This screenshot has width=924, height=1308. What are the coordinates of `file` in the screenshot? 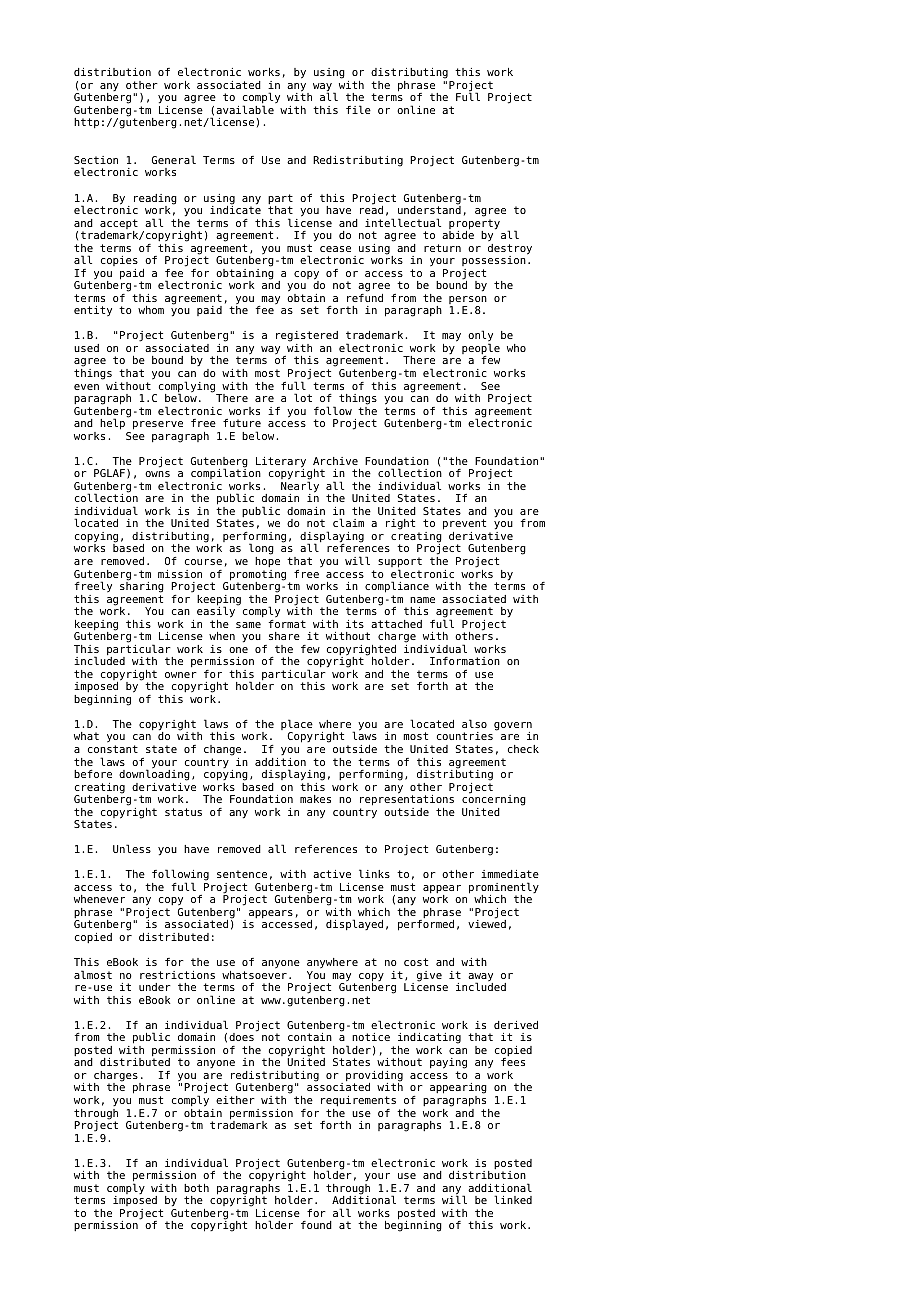 It's located at (358, 109).
